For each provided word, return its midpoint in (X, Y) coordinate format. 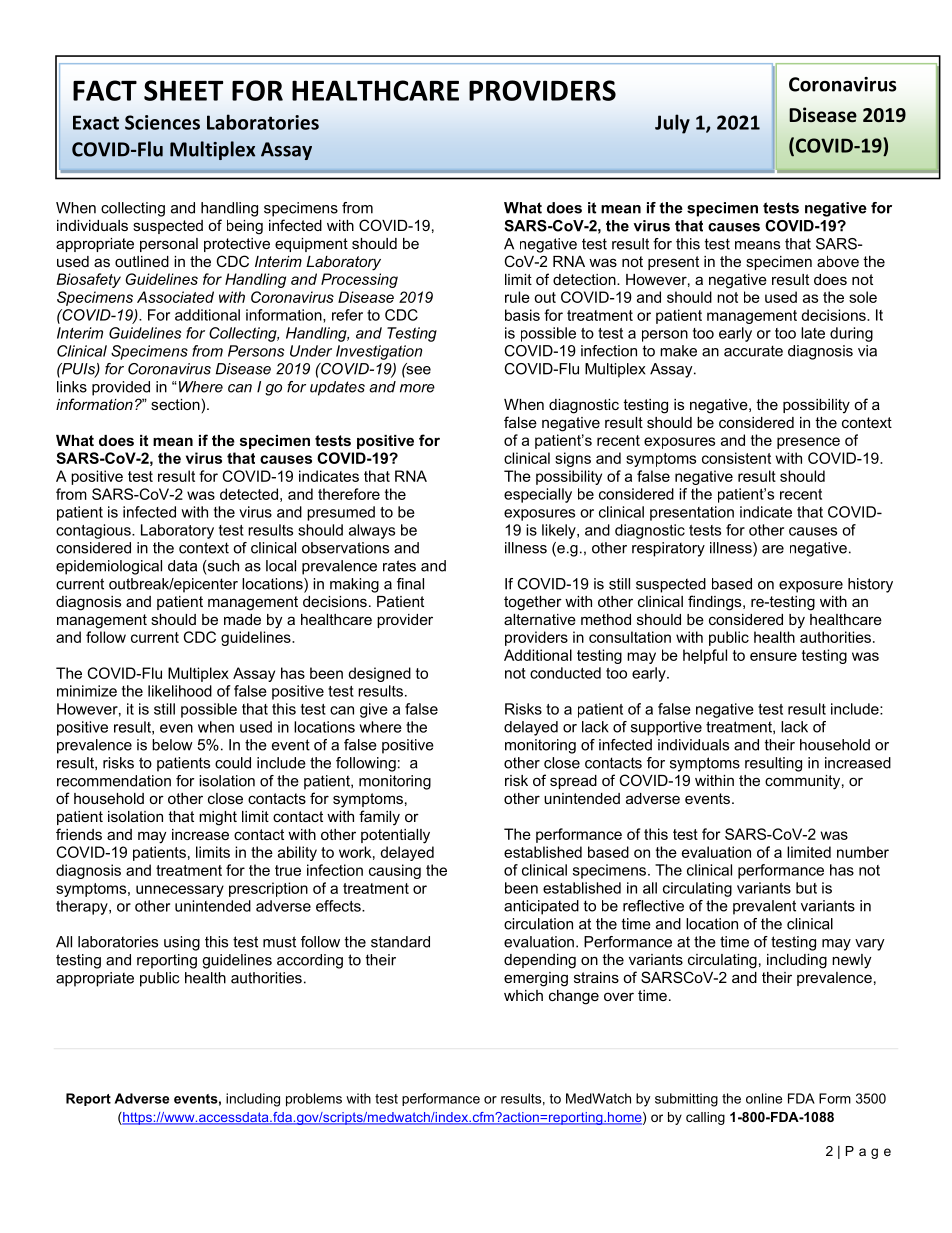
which (523, 995)
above (838, 261)
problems (314, 1100)
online (764, 1098)
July (672, 124)
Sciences (162, 122)
